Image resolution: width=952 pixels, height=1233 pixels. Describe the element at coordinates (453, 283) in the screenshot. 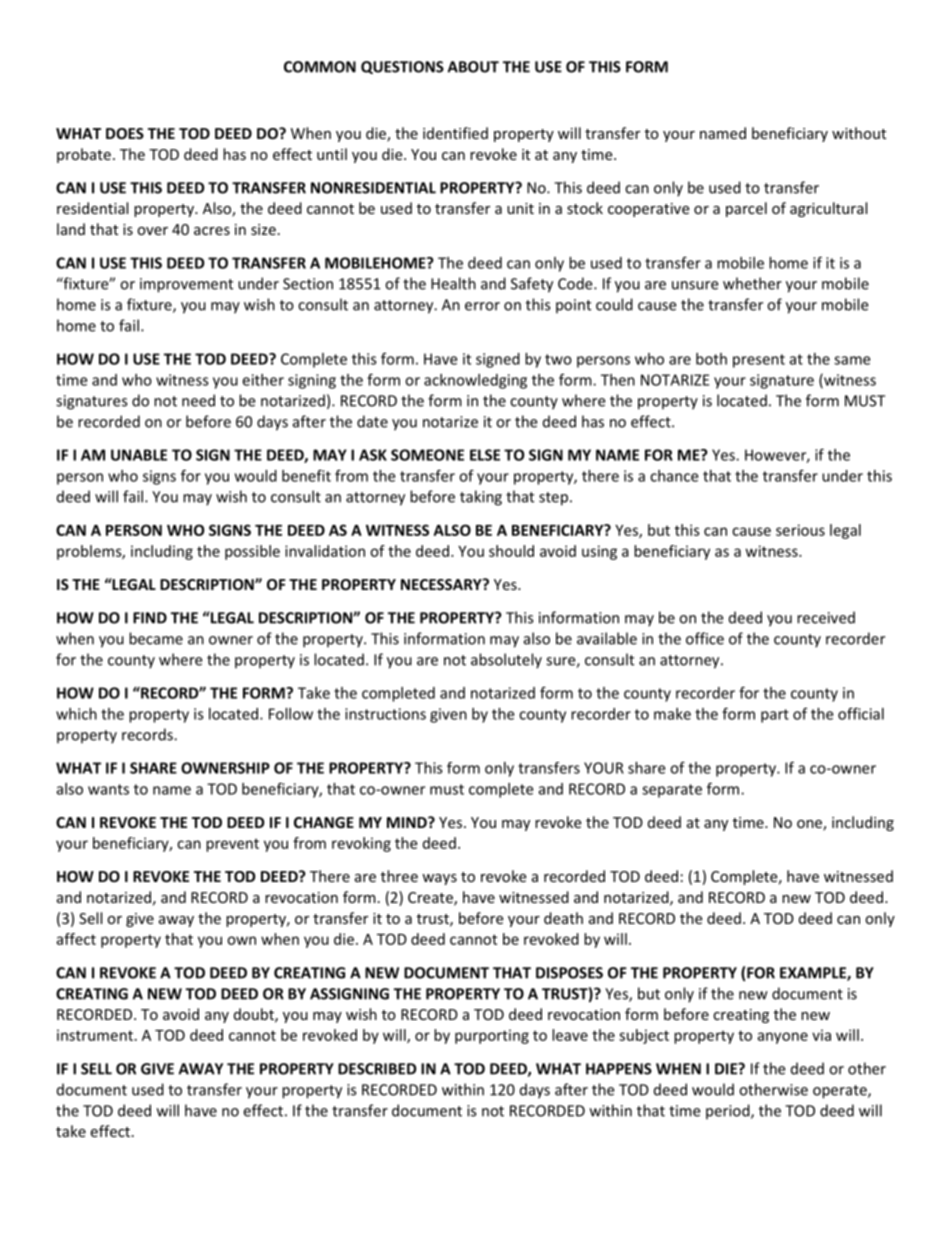

I see `Health` at that location.
